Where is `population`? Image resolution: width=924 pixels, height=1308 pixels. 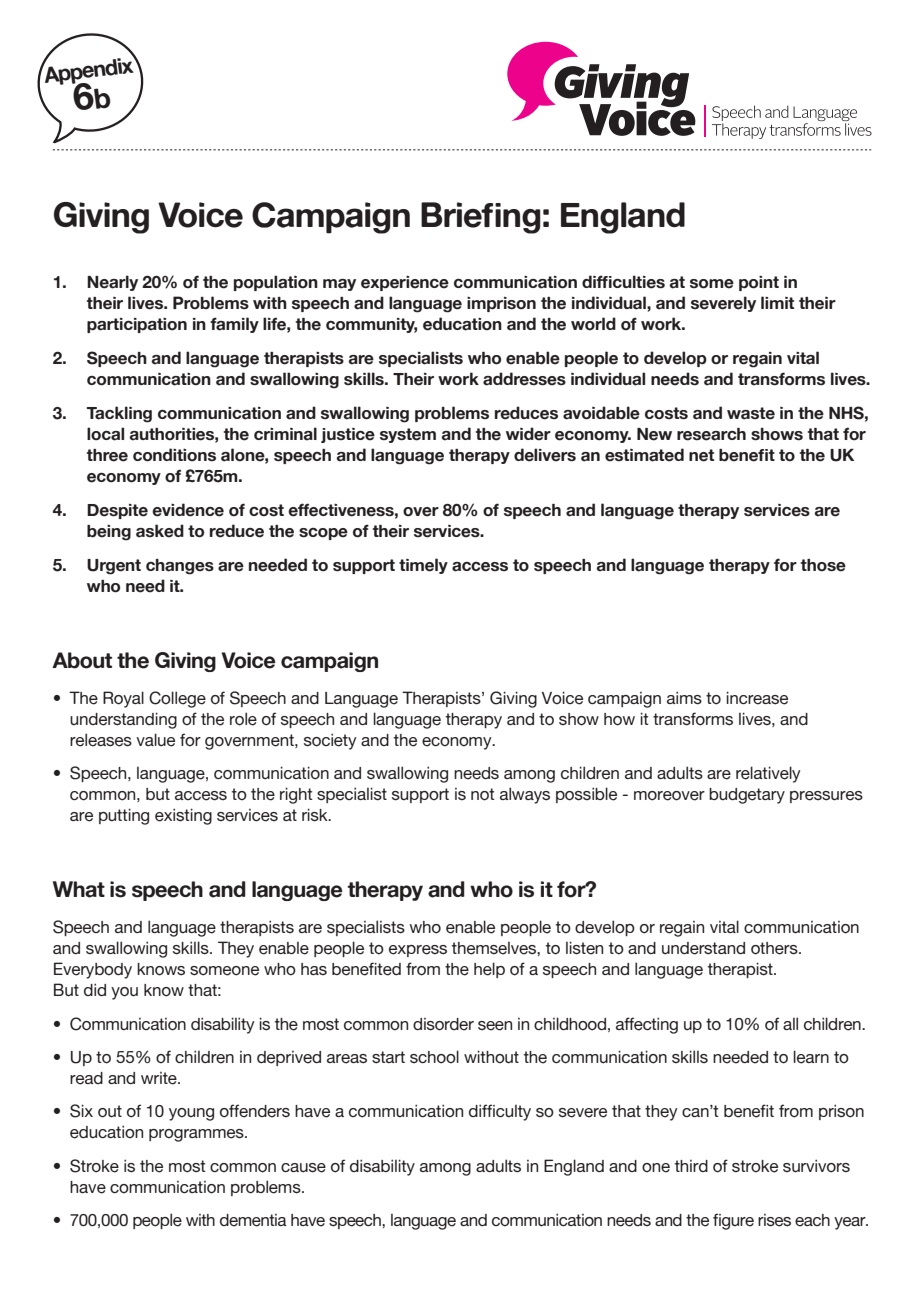
population is located at coordinates (276, 283).
